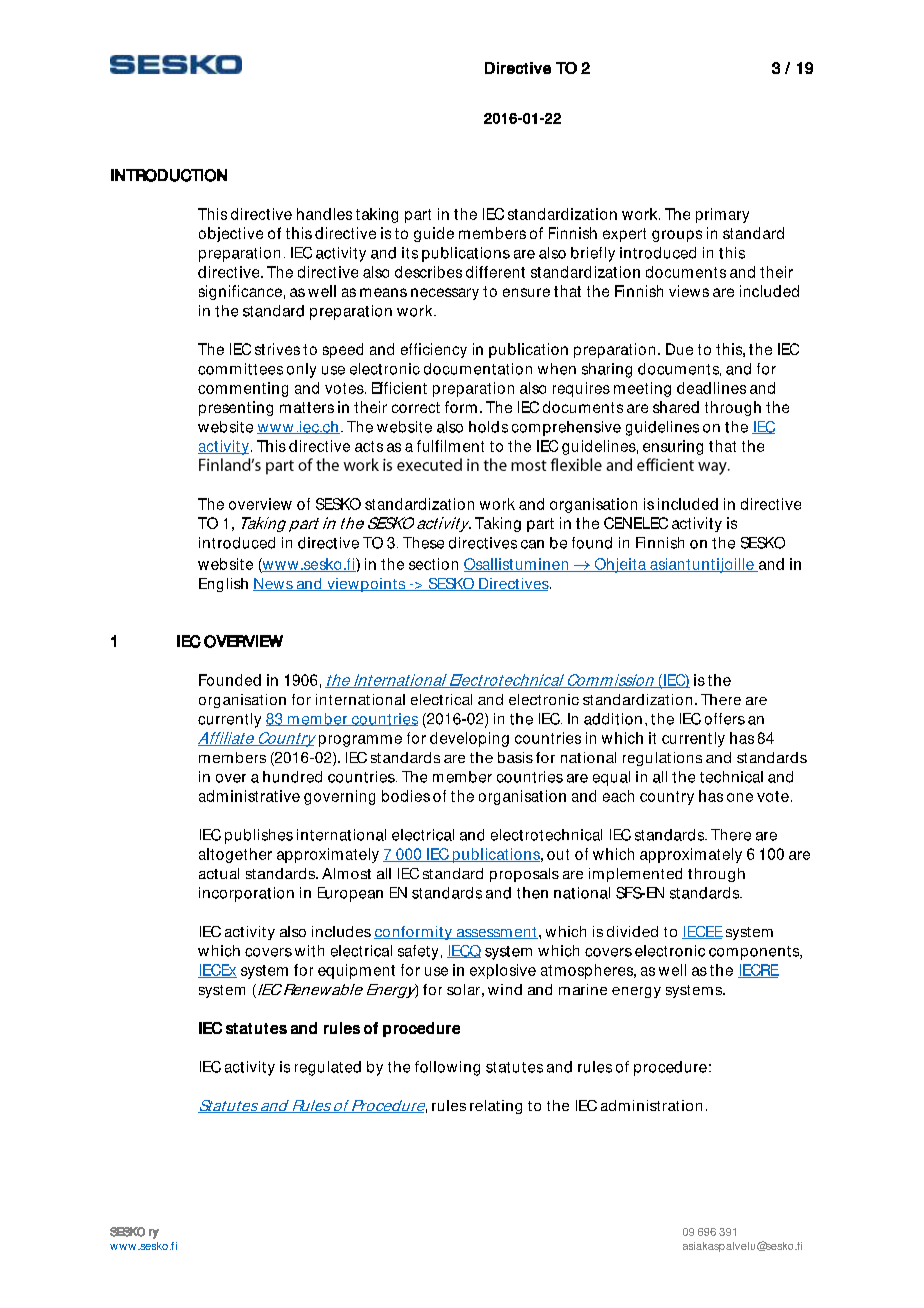  Describe the element at coordinates (450, 446) in the image. I see `fulfilment` at that location.
